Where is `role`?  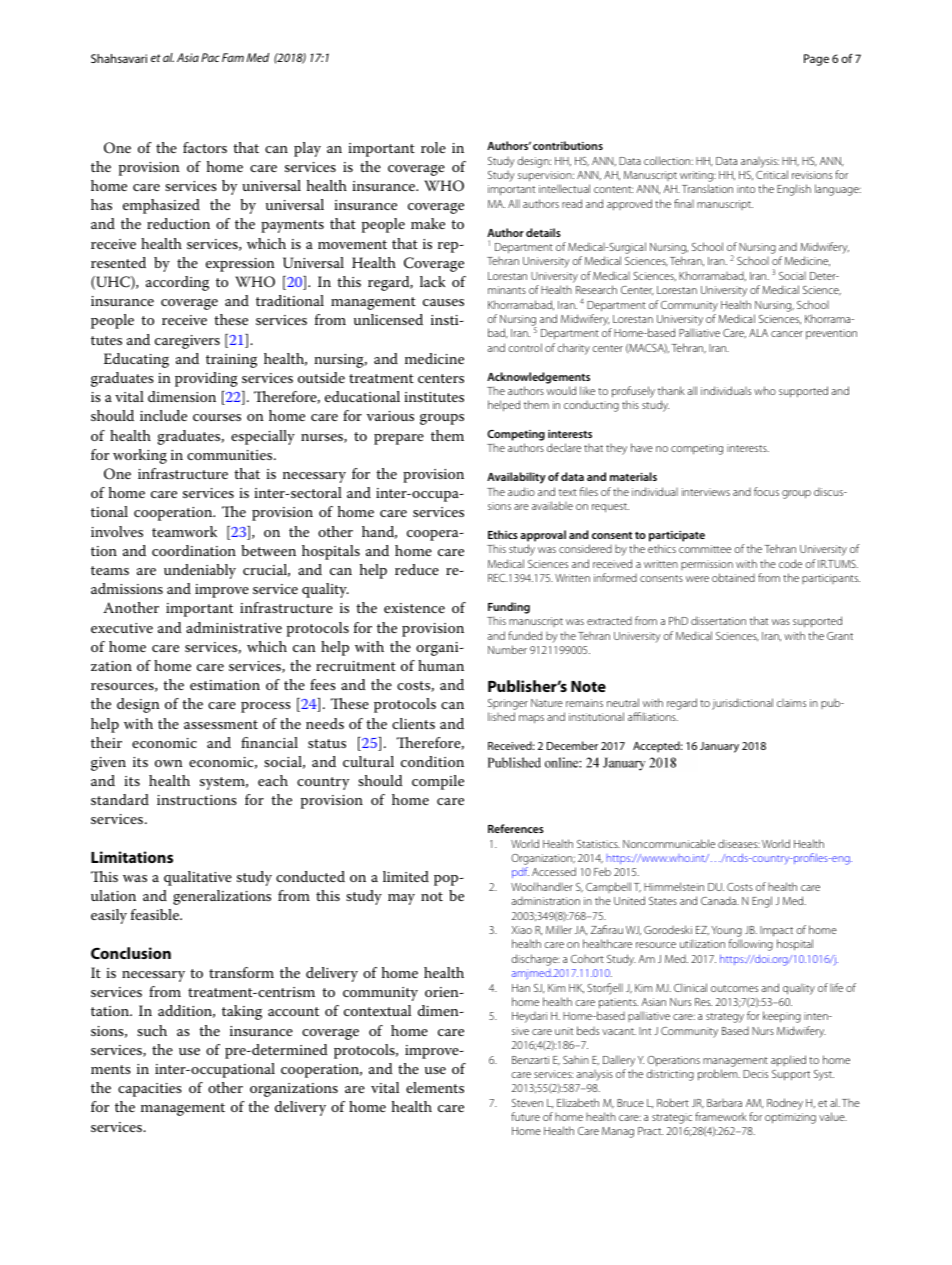 role is located at coordinates (433, 147).
